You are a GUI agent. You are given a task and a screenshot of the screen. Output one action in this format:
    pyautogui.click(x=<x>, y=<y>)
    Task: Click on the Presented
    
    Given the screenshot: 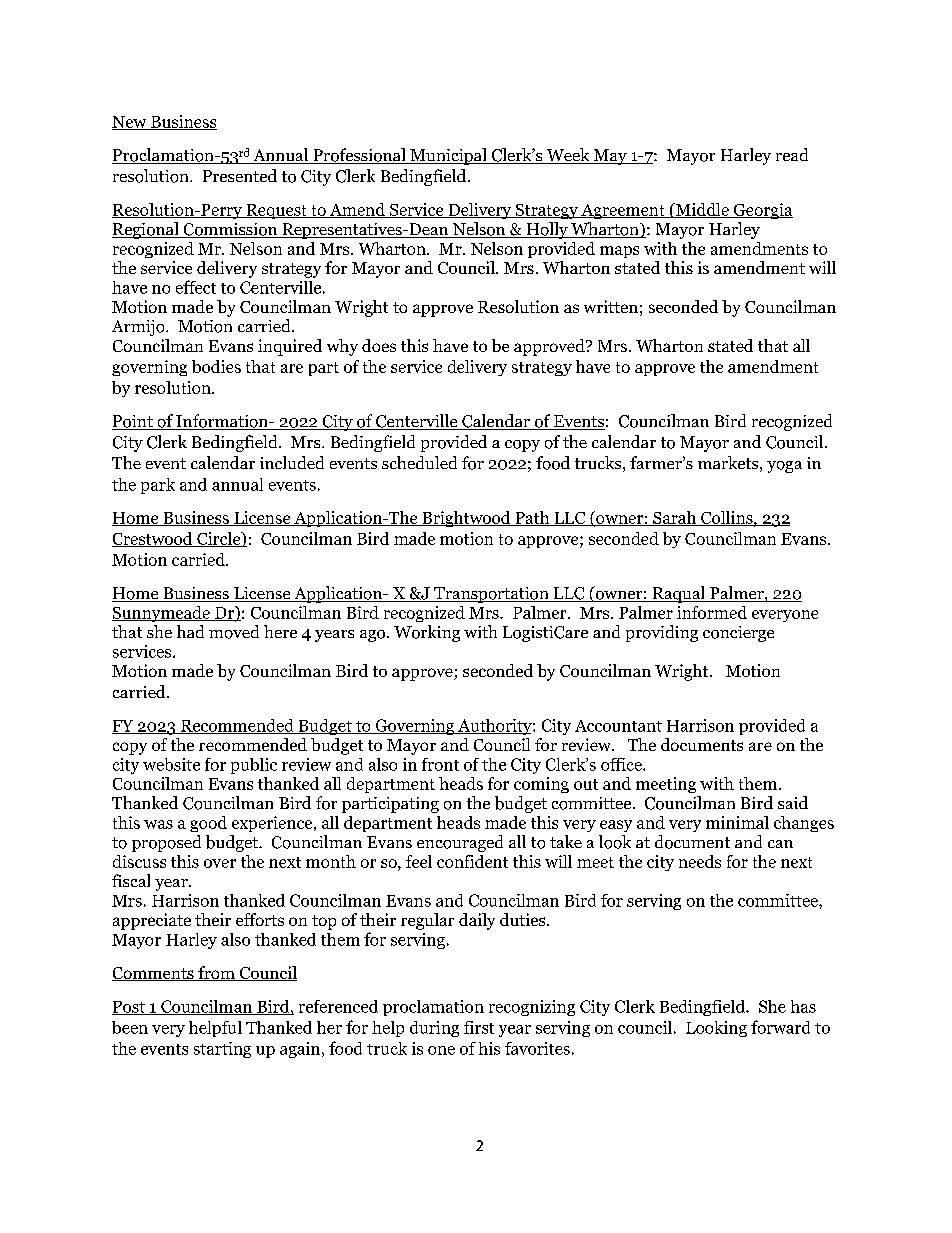 What is the action you would take?
    pyautogui.click(x=240, y=175)
